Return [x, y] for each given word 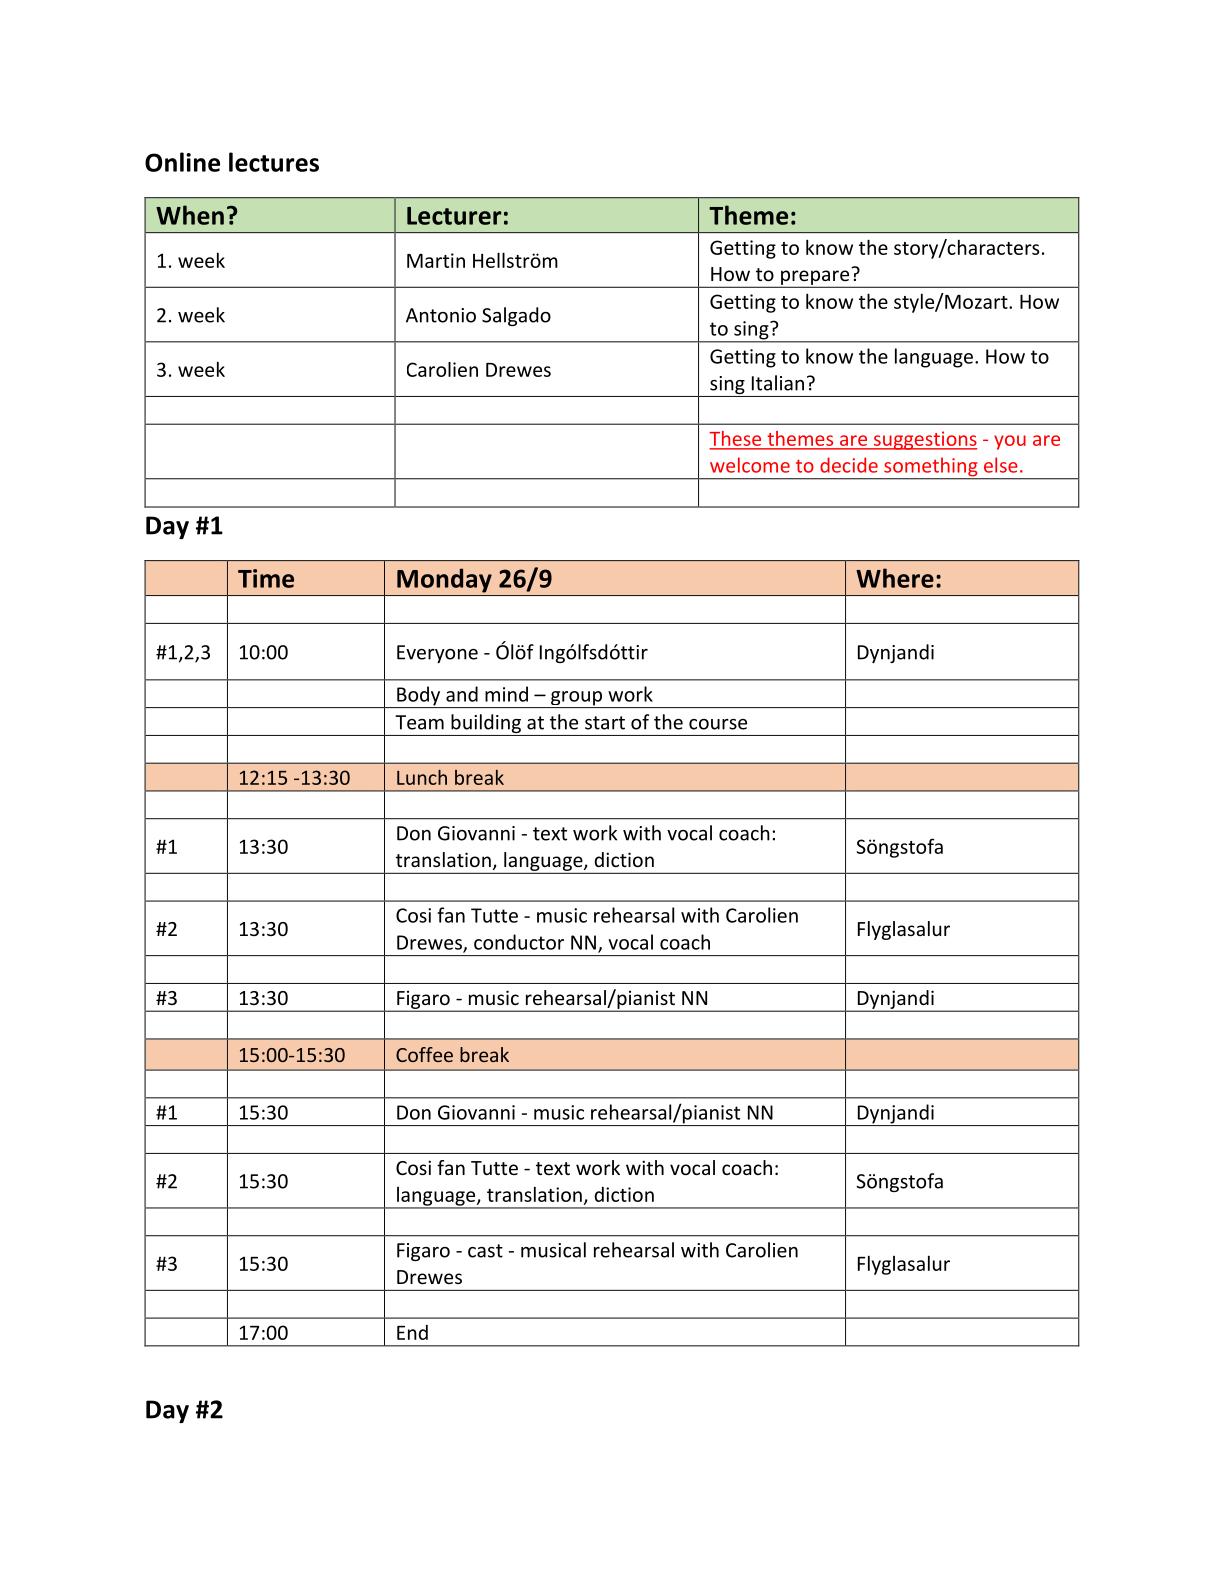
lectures [274, 162]
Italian [778, 383]
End [412, 1332]
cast [485, 1251]
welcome [750, 465]
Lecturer [454, 216]
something [931, 468]
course [718, 724]
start [605, 723]
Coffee [424, 1054]
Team [419, 722]
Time [266, 578]
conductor [519, 942]
